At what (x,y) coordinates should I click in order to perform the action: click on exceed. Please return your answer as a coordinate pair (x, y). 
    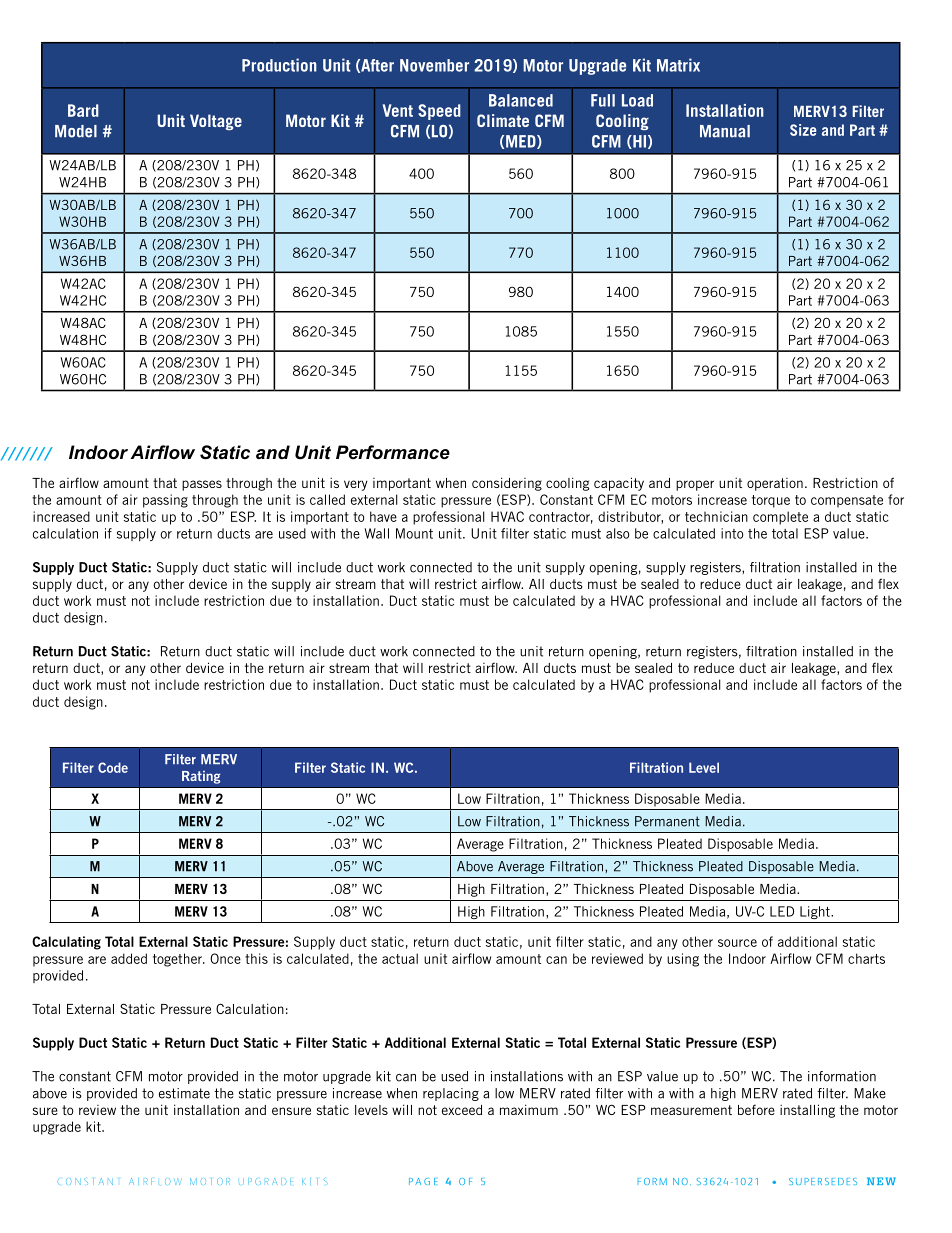
    Looking at the image, I should click on (462, 1110).
